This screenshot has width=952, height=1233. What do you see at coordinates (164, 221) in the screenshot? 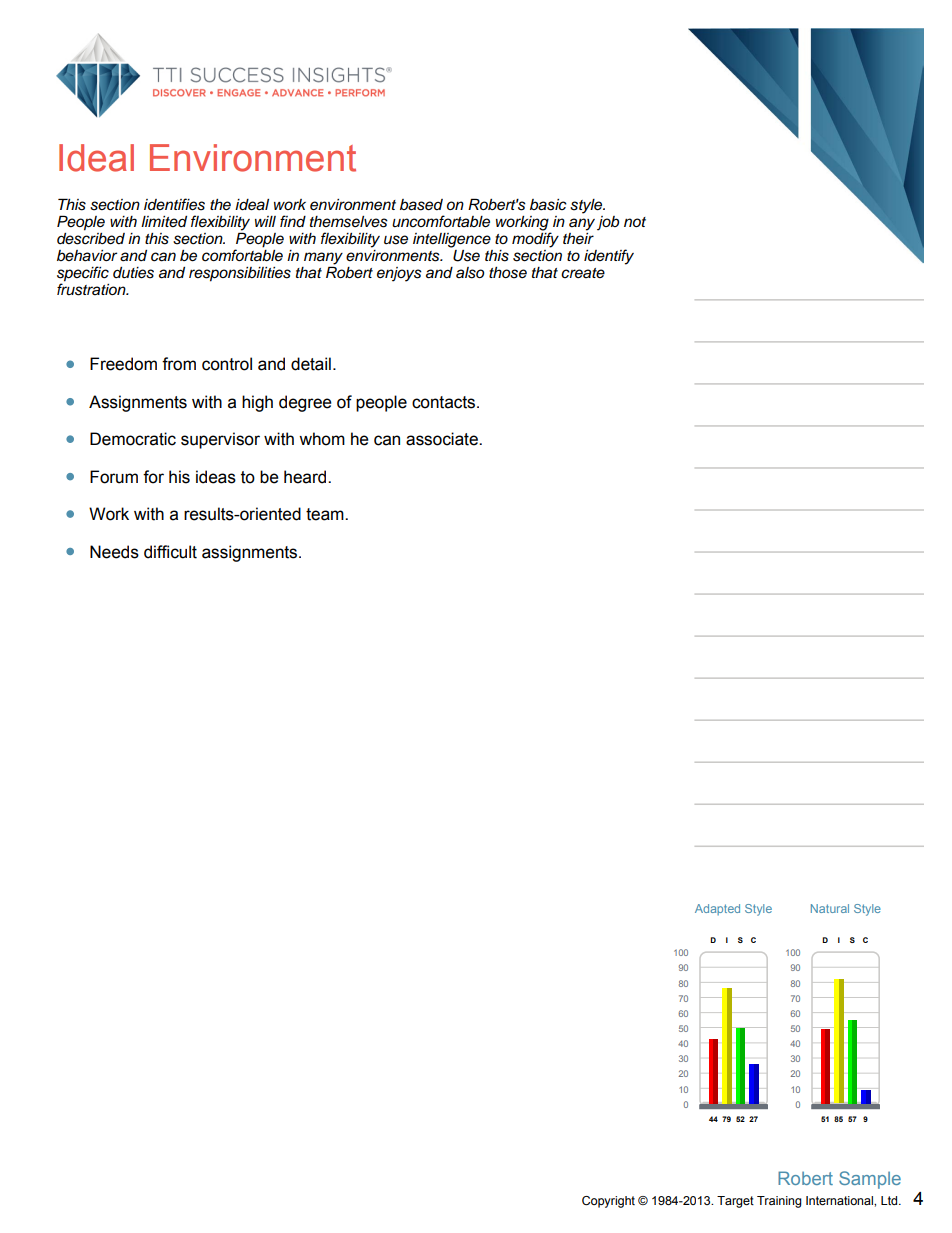
I see `limited` at bounding box center [164, 221].
